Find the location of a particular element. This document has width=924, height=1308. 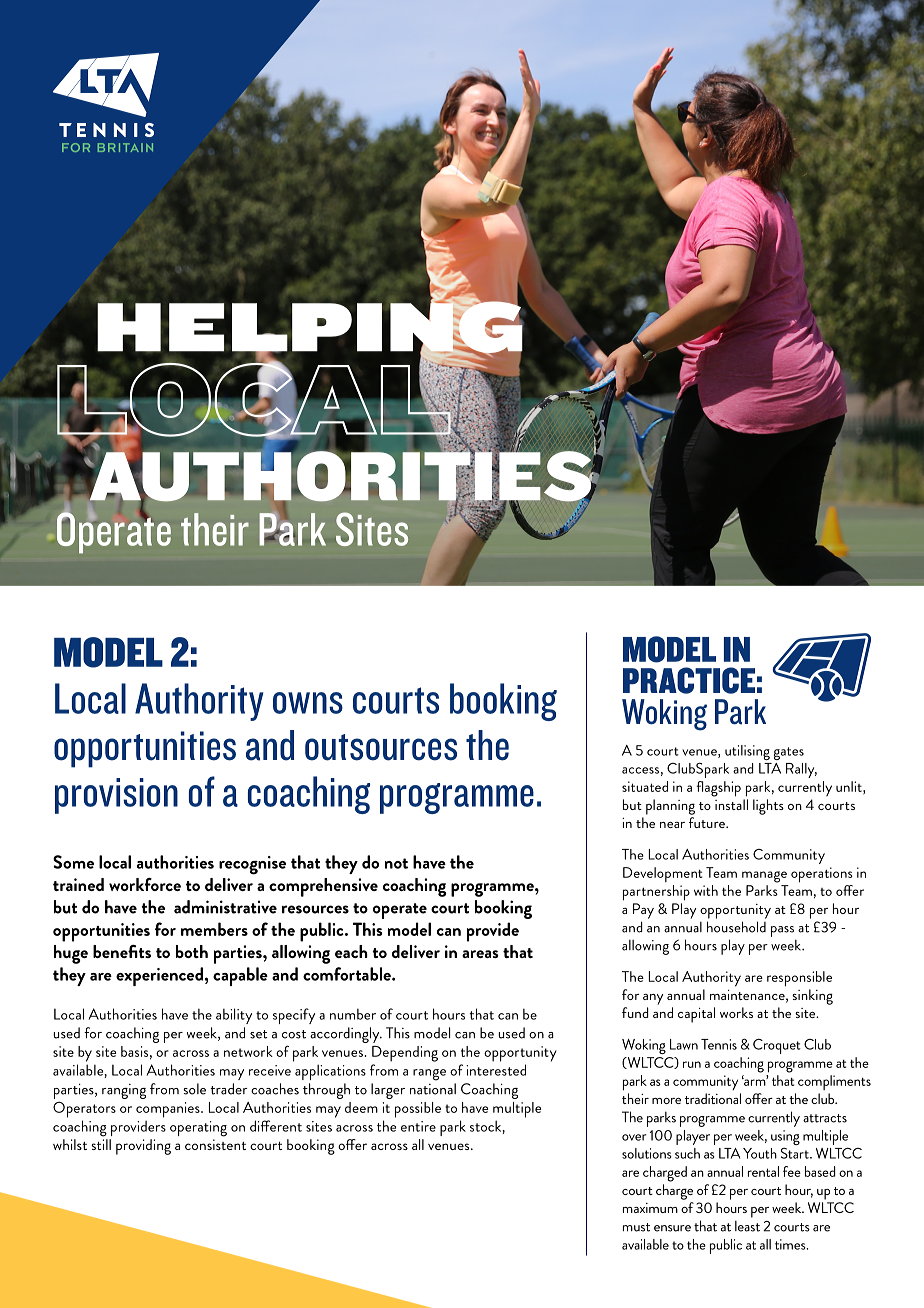

least is located at coordinates (747, 1226).
